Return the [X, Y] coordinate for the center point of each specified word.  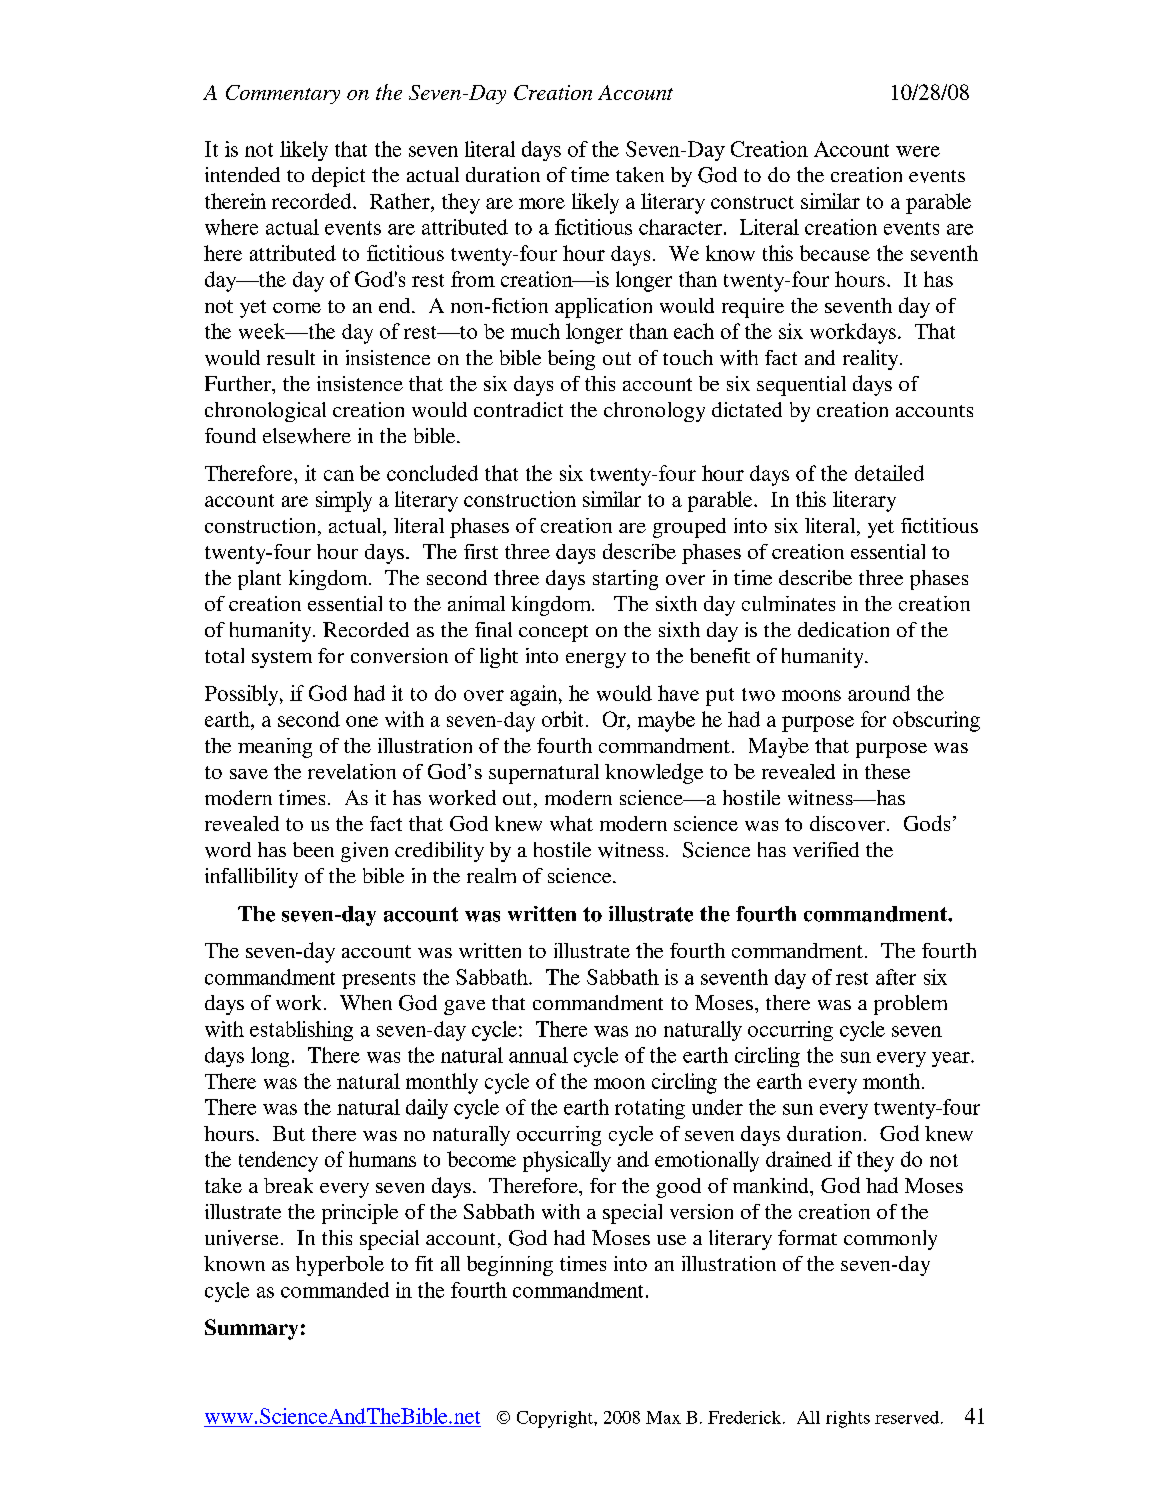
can [339, 475]
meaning [275, 748]
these [887, 771]
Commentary [283, 94]
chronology [654, 412]
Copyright [556, 1419]
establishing [301, 1031]
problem [910, 1005]
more [542, 203]
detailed [889, 473]
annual [538, 1055]
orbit [562, 719]
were [918, 151]
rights [848, 1419]
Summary [251, 1329]
